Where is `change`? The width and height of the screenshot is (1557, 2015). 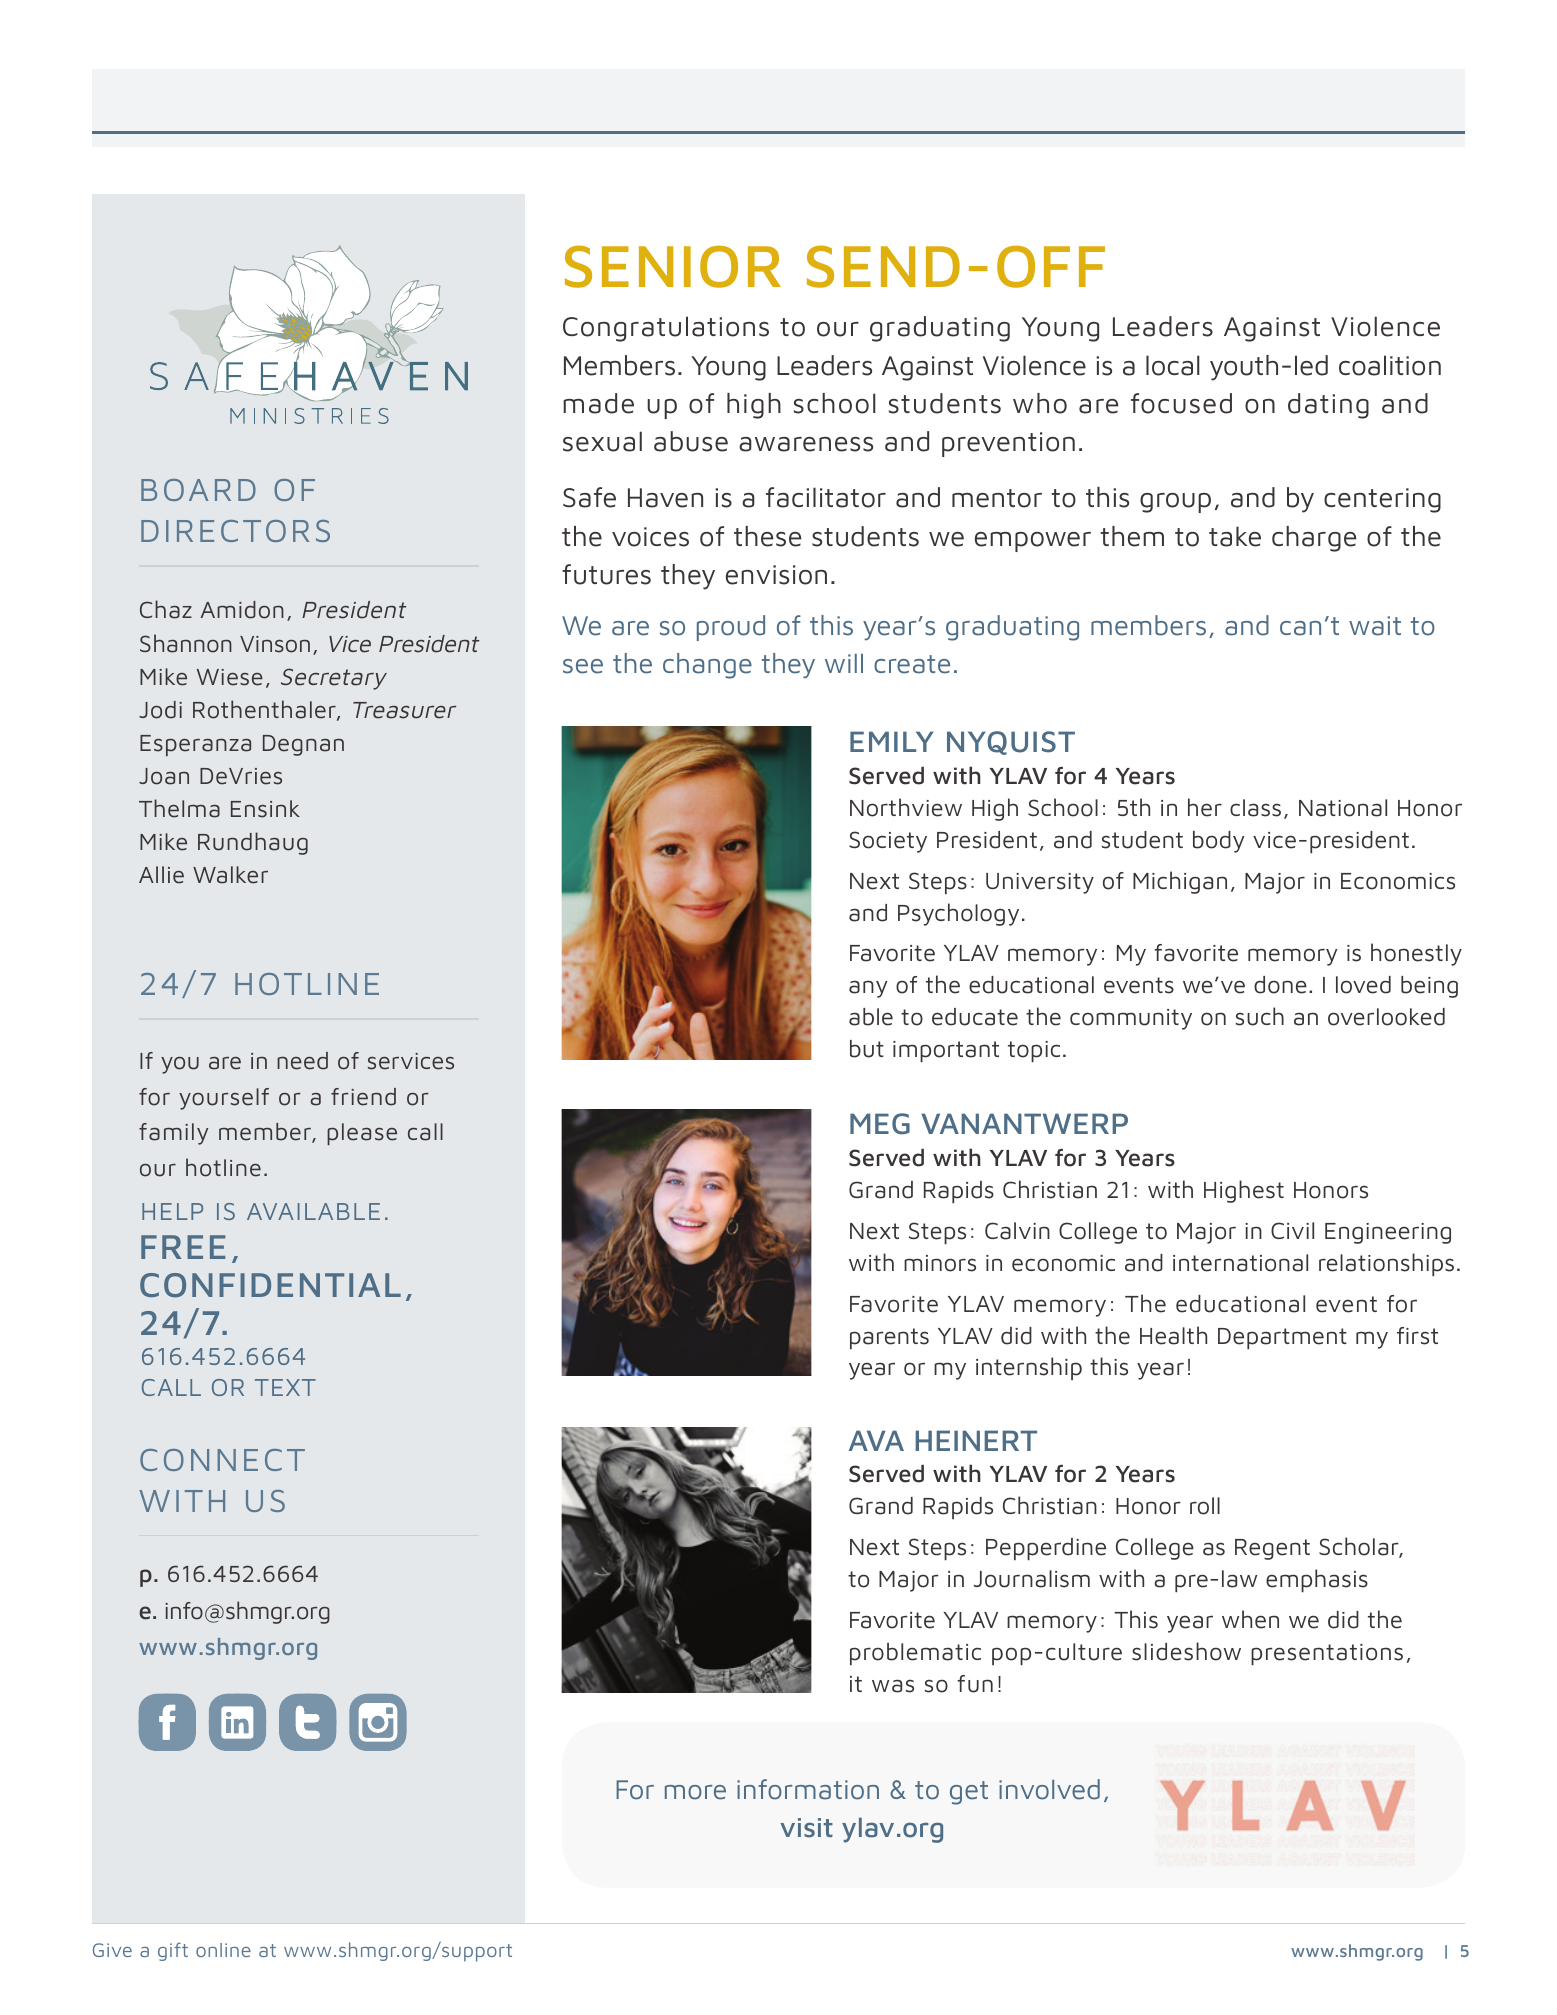
change is located at coordinates (707, 666).
